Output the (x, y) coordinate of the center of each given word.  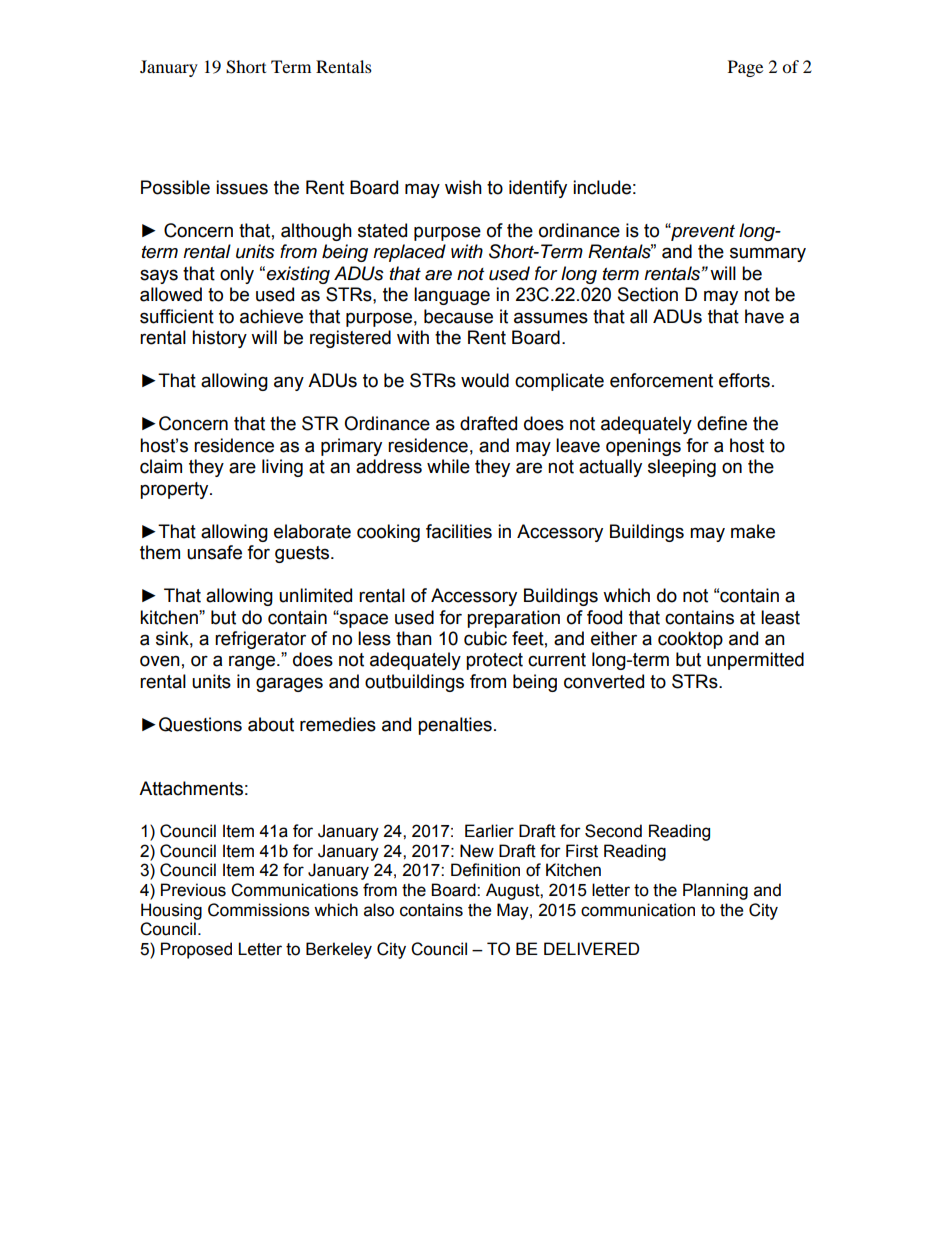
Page (745, 68)
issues (242, 187)
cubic (485, 638)
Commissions (259, 910)
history (219, 339)
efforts (744, 380)
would (485, 380)
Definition (485, 870)
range (253, 662)
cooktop (690, 640)
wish (463, 187)
